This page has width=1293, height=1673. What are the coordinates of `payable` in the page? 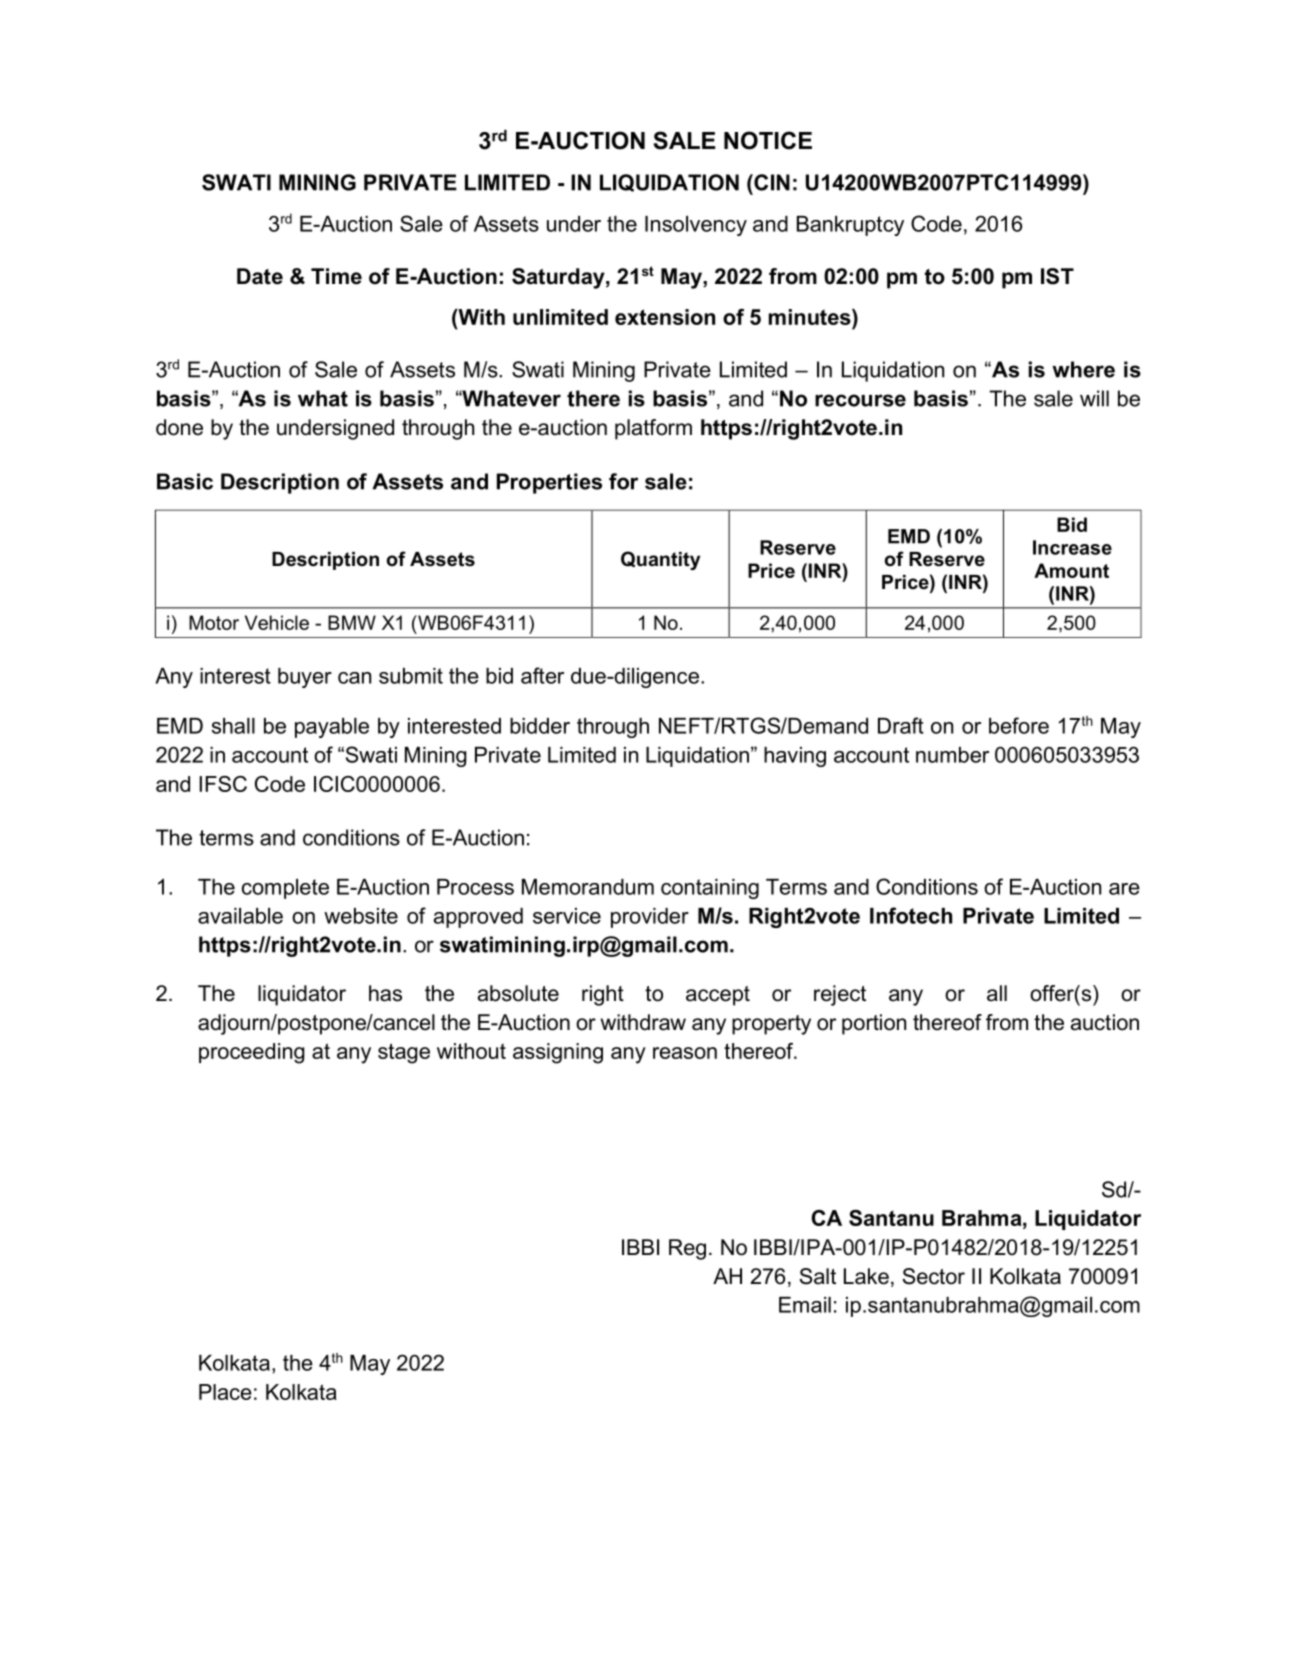 It's located at (332, 728).
